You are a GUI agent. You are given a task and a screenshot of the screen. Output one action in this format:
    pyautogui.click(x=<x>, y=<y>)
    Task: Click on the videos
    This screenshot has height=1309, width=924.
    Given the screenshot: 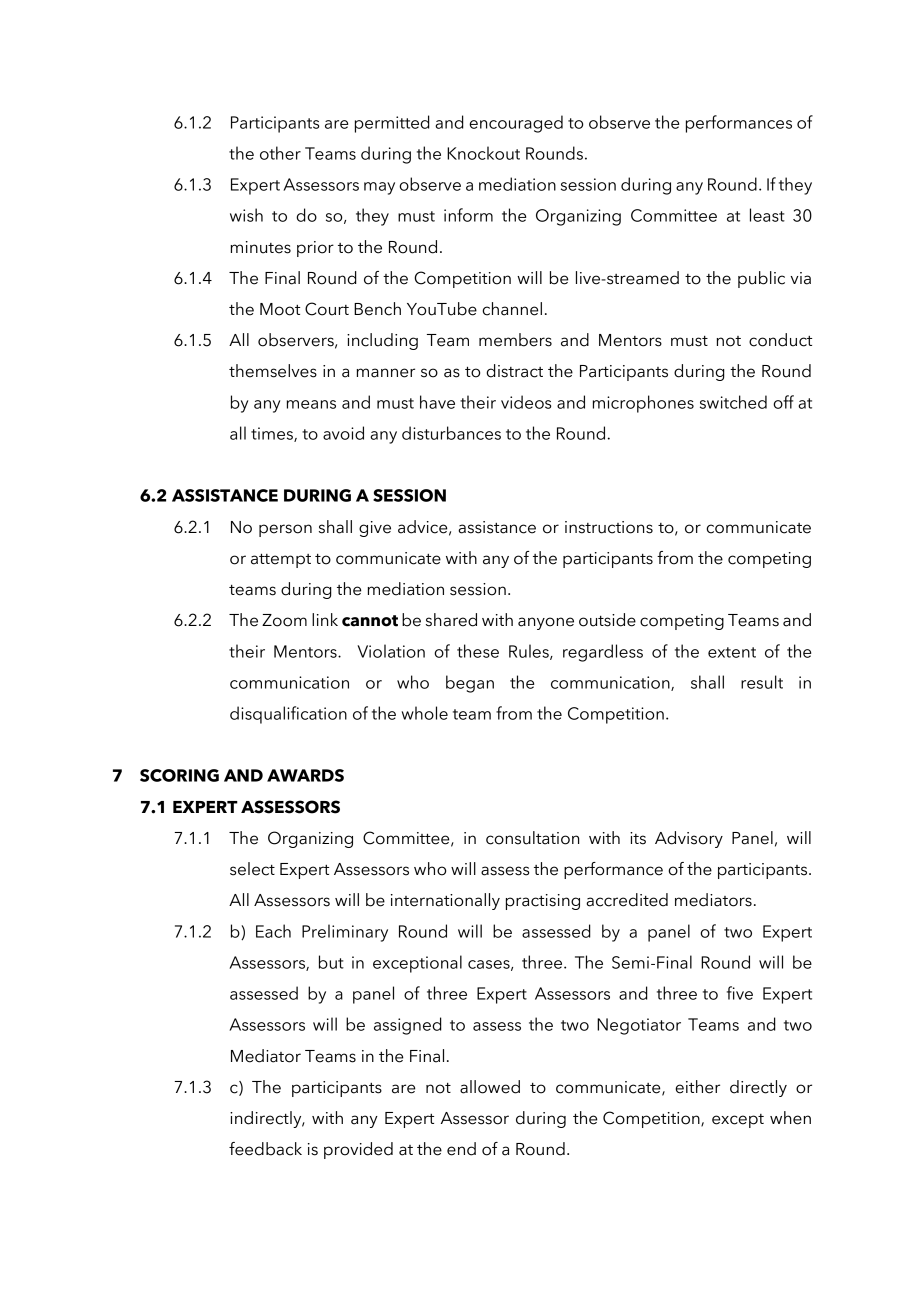 What is the action you would take?
    pyautogui.click(x=526, y=402)
